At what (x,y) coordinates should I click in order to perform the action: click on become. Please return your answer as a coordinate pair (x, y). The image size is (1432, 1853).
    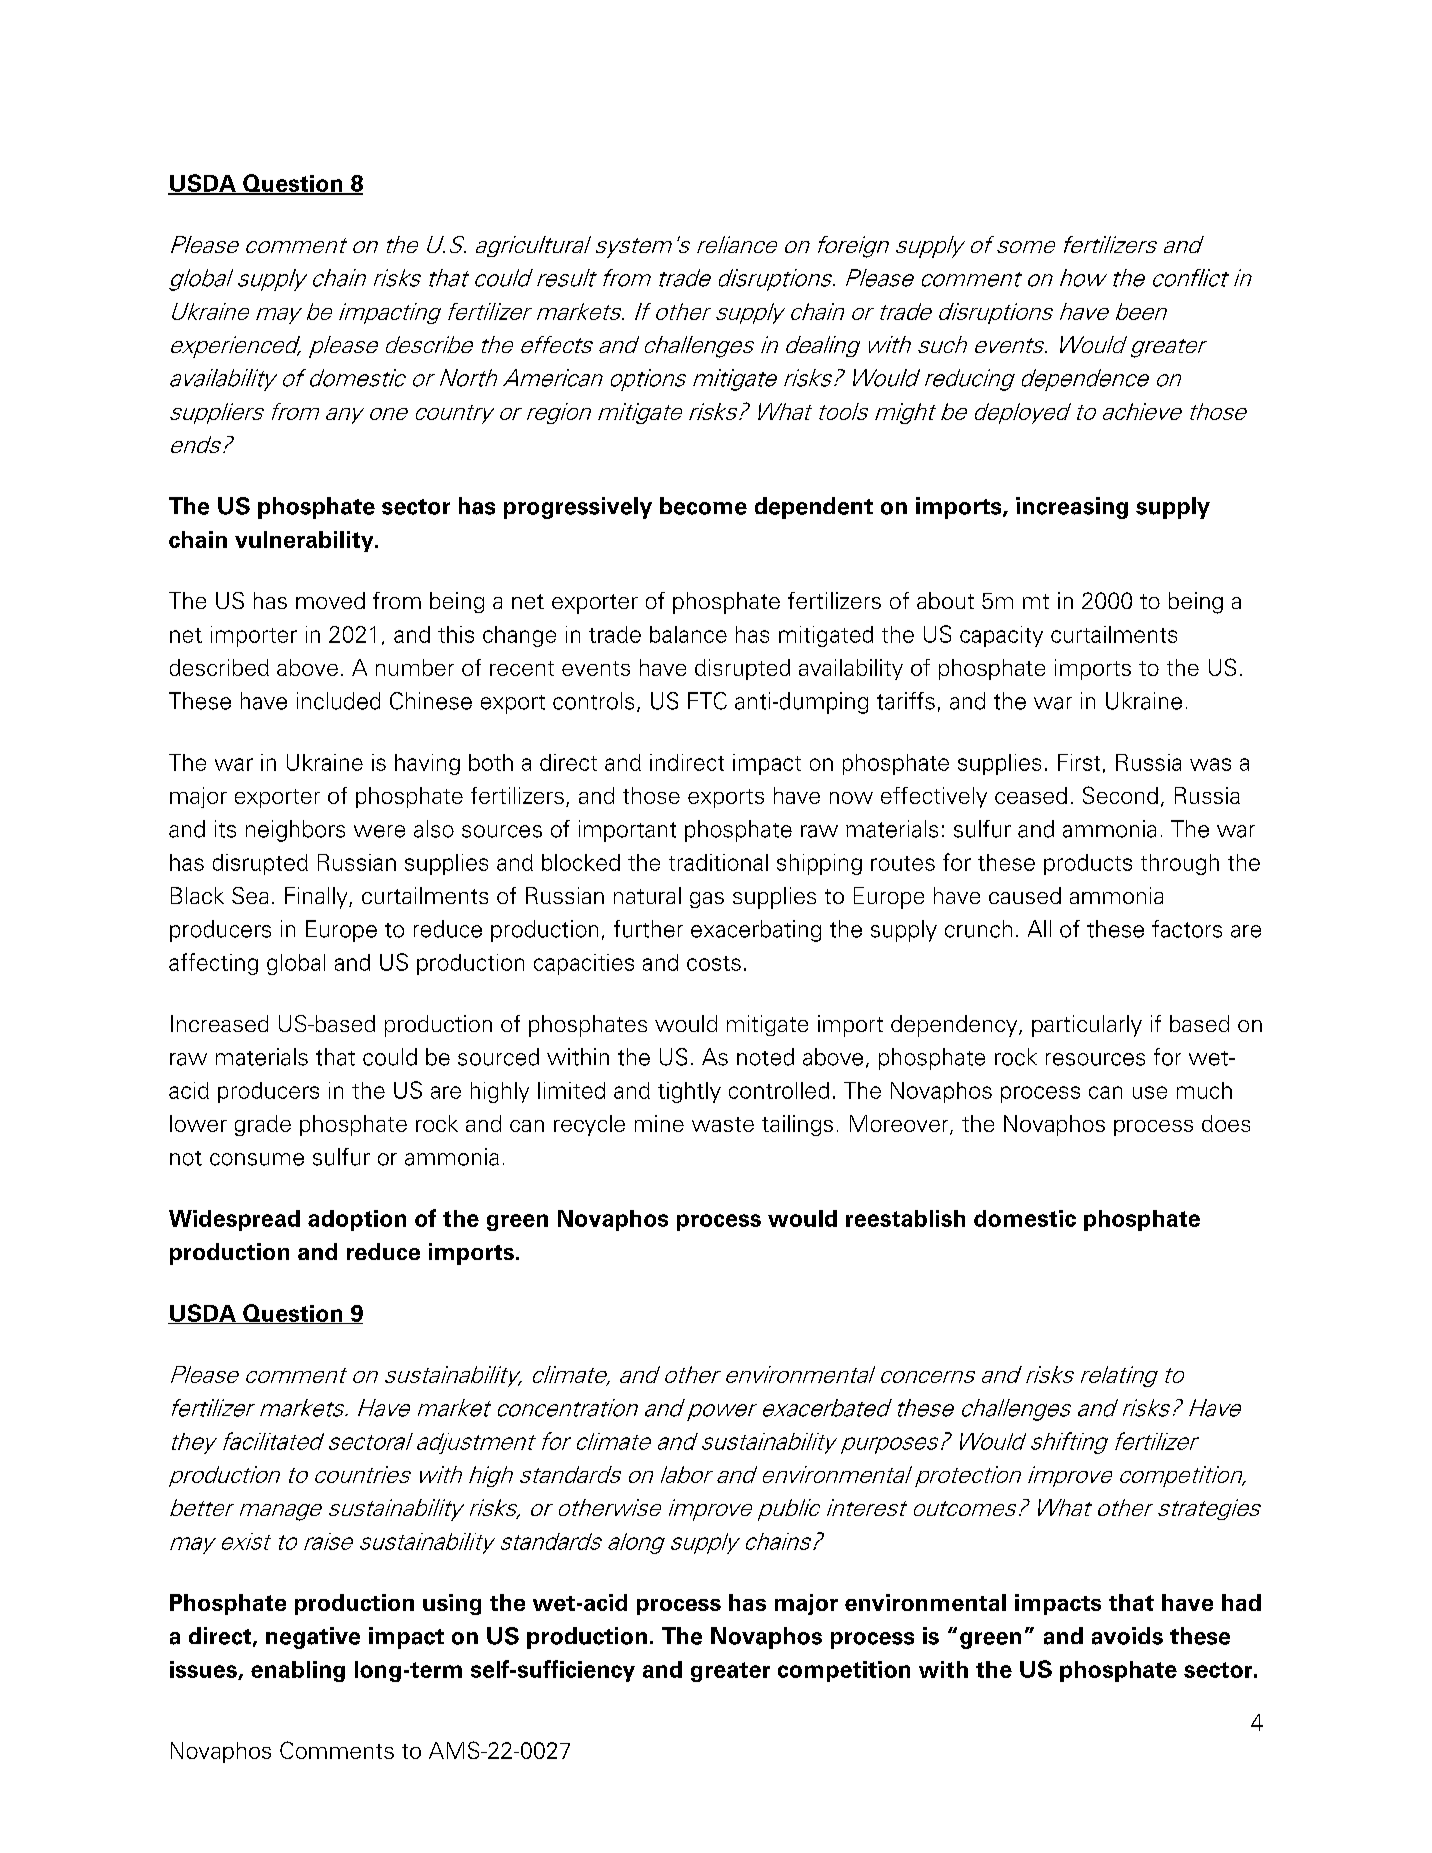
    Looking at the image, I should click on (703, 506).
